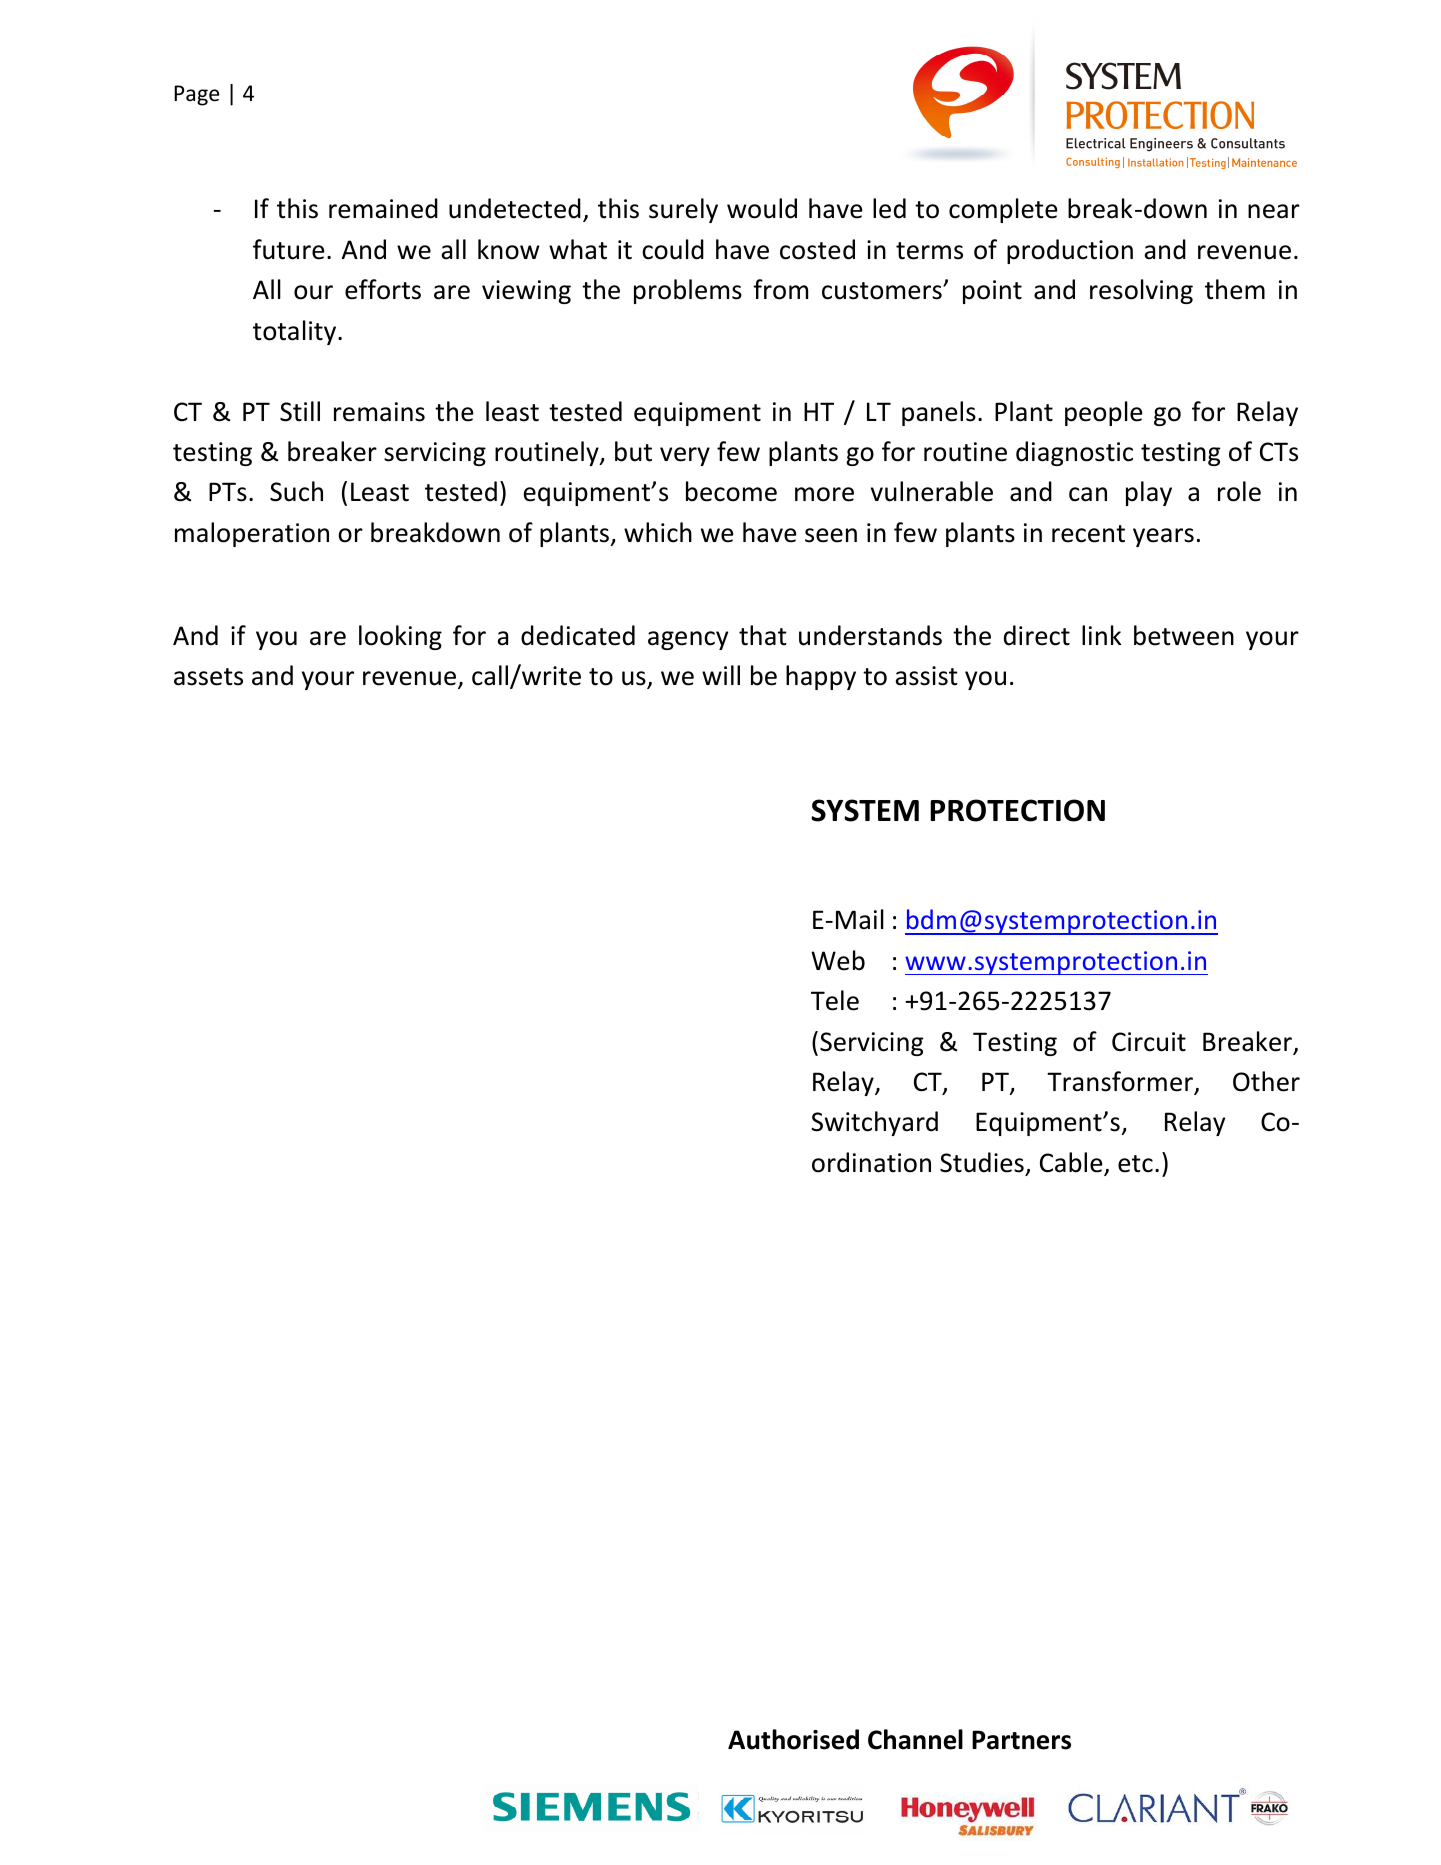  I want to click on Circuit, so click(1149, 1042).
